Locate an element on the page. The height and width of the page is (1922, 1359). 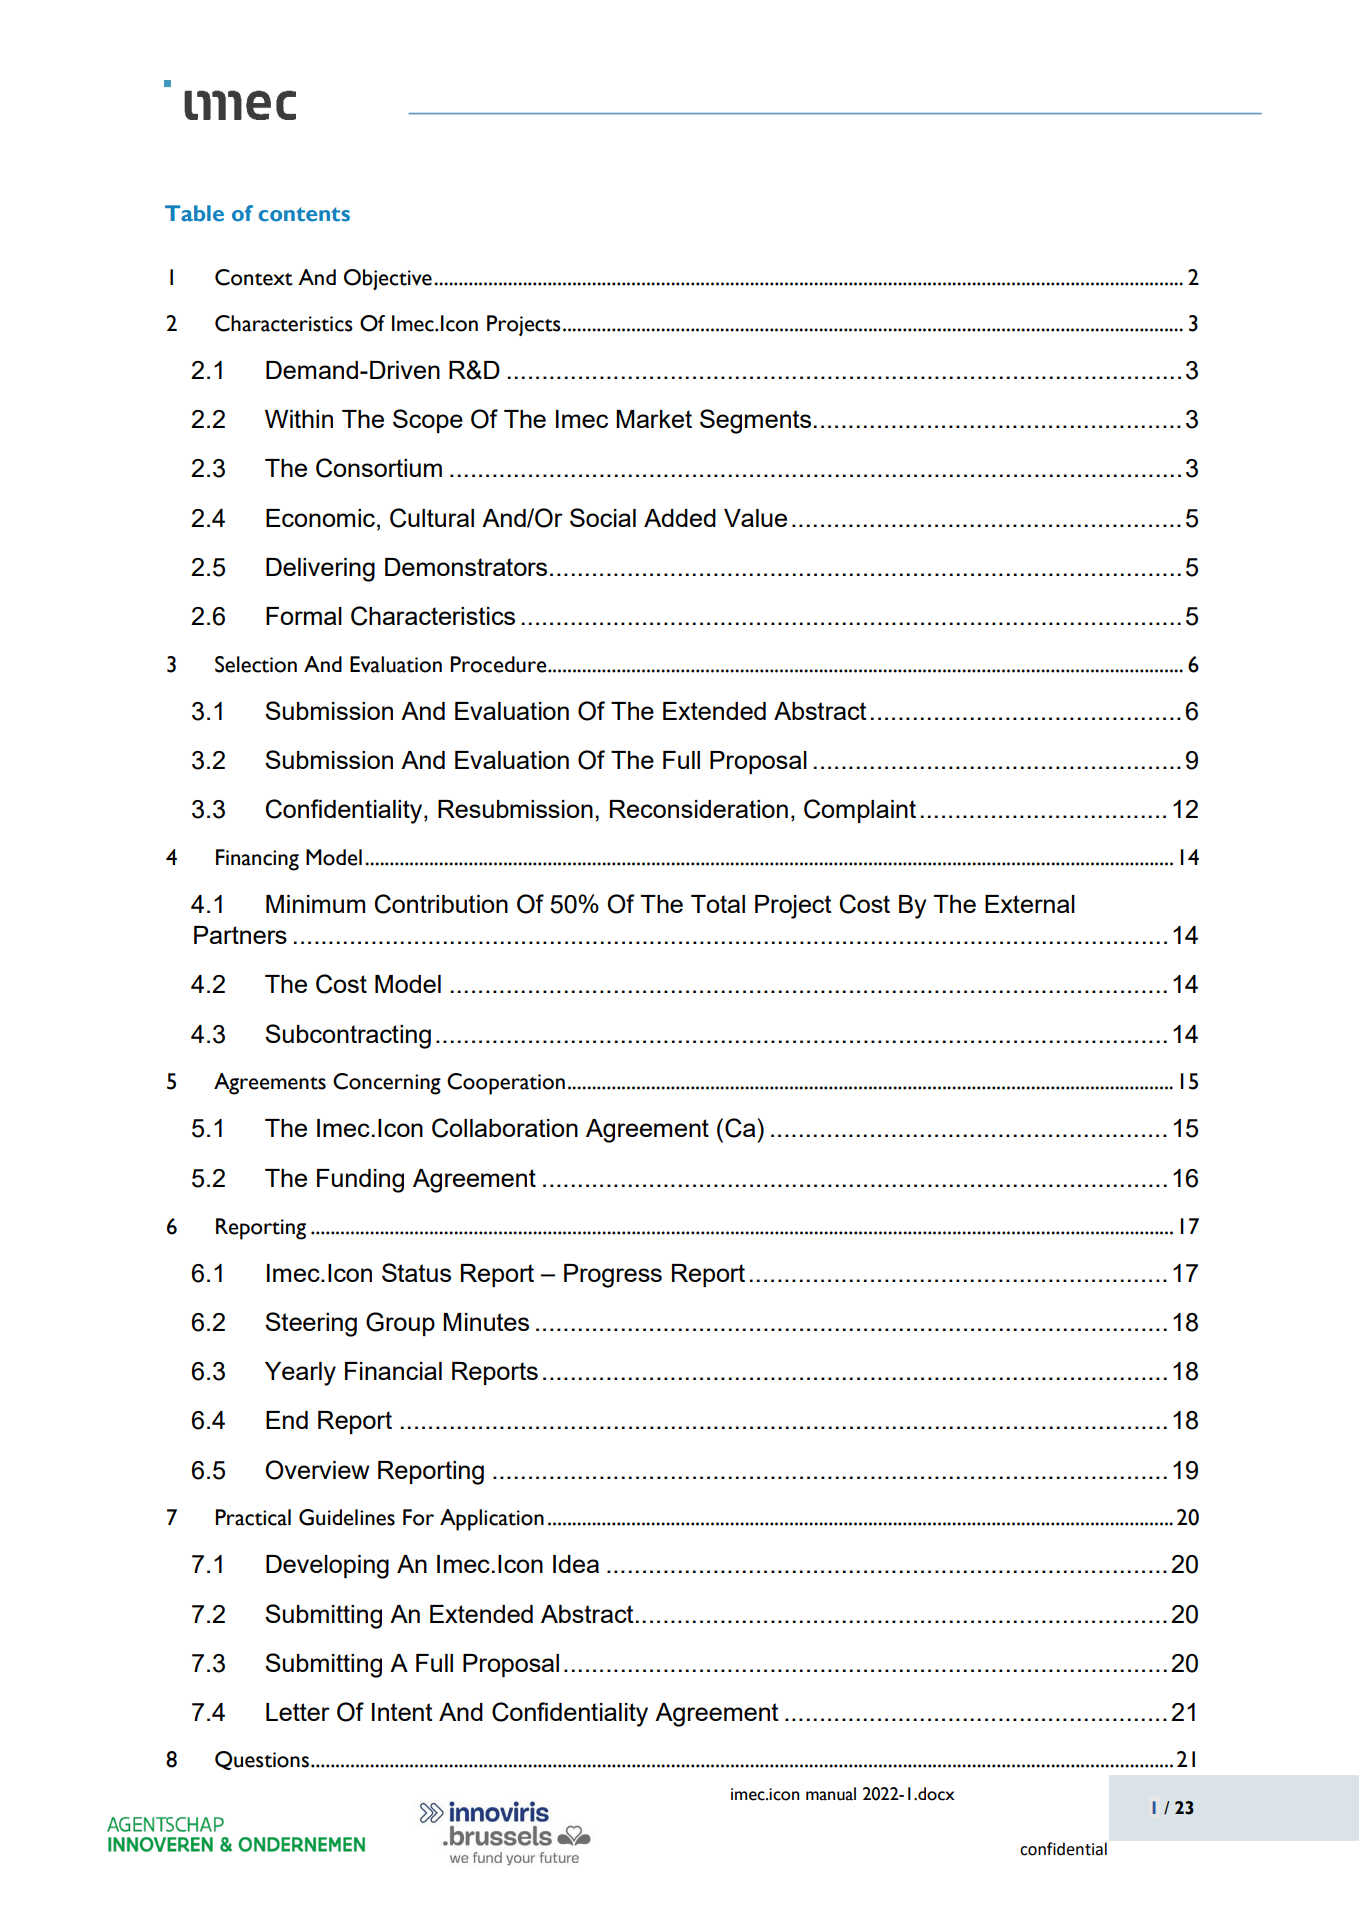
Context is located at coordinates (254, 277).
